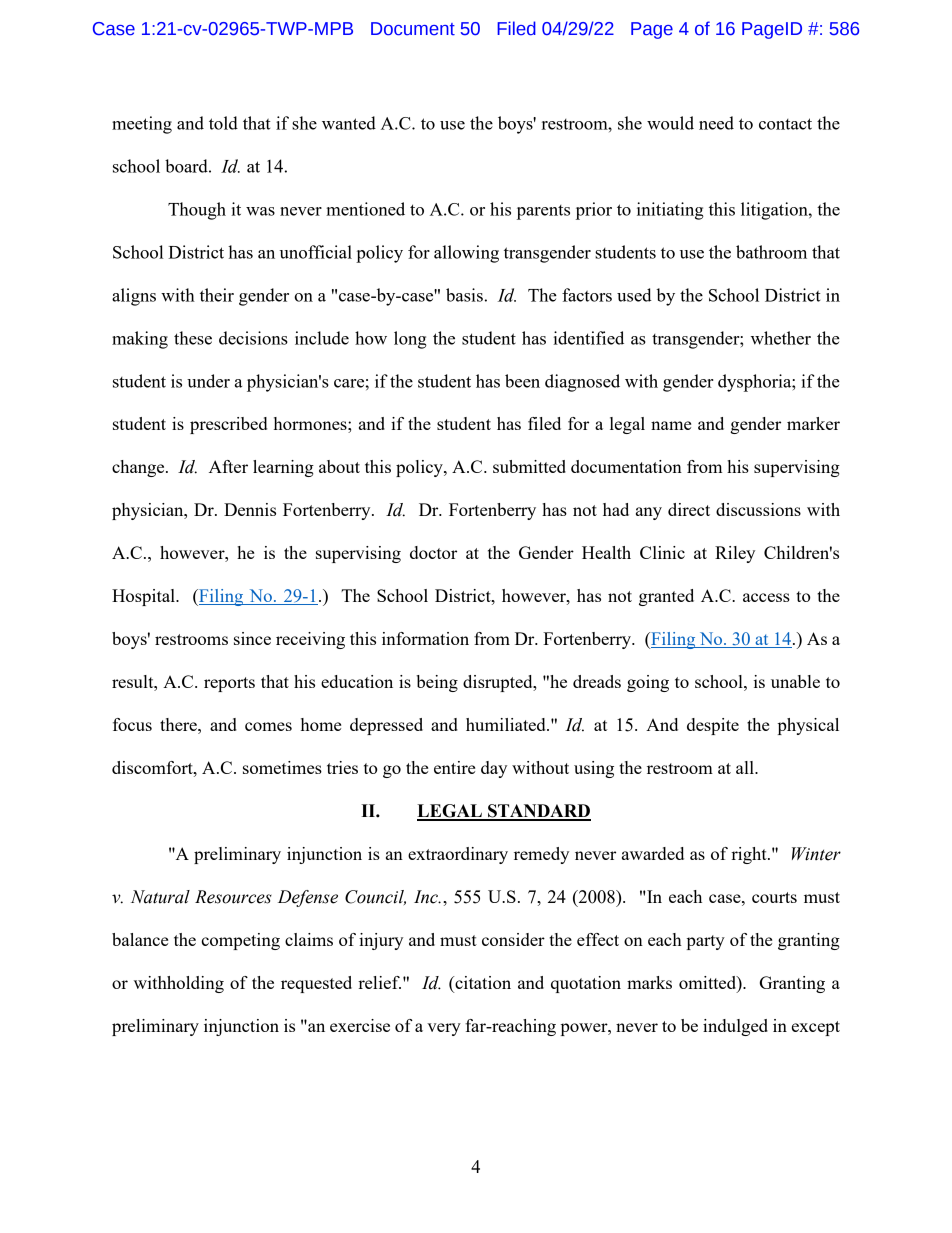 This screenshot has height=1233, width=952. What do you see at coordinates (713, 726) in the screenshot?
I see `despite` at bounding box center [713, 726].
